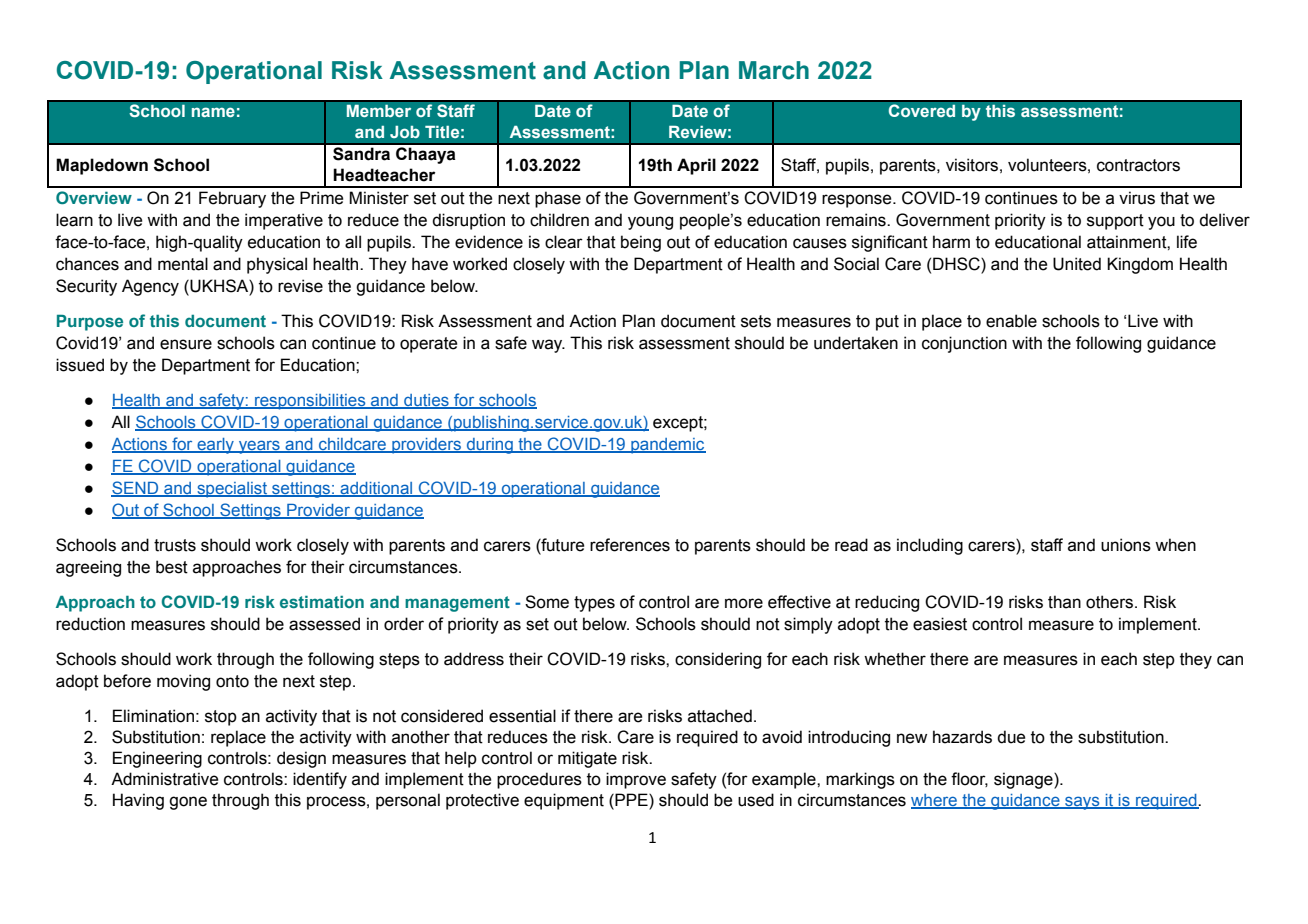 The height and width of the screenshot is (924, 1308). What do you see at coordinates (922, 111) in the screenshot?
I see `Covered` at bounding box center [922, 111].
